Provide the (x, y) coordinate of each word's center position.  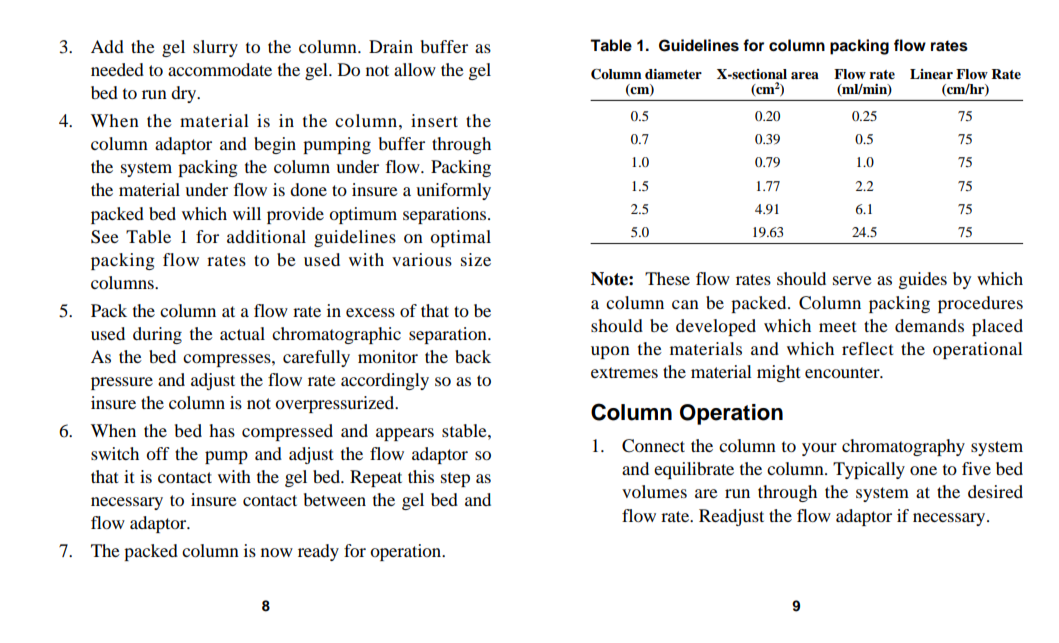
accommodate (220, 69)
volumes (654, 491)
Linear (931, 74)
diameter (673, 74)
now (277, 552)
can (685, 304)
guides (923, 280)
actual (242, 333)
